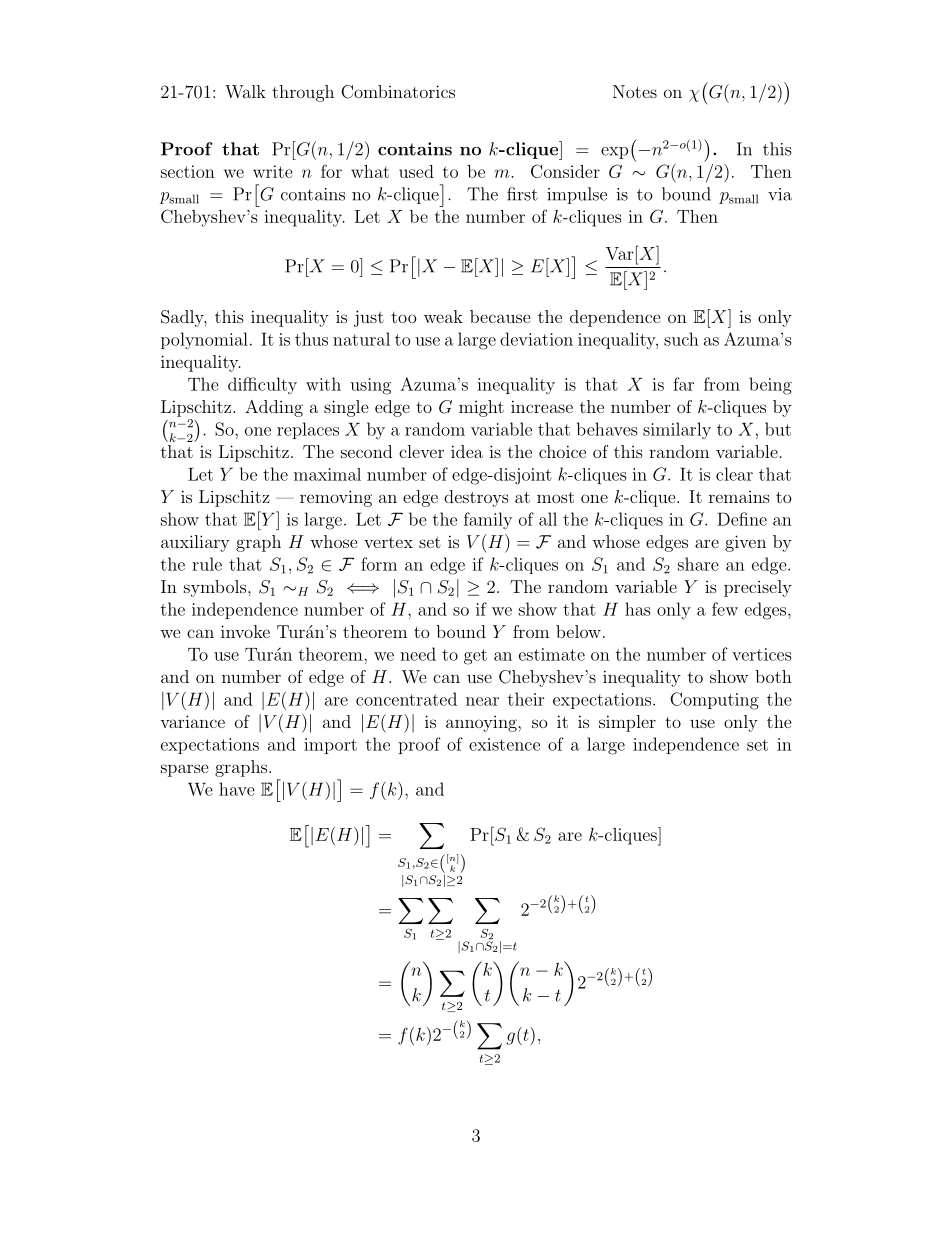 The width and height of the screenshot is (952, 1233). I want to click on idea, so click(467, 451).
